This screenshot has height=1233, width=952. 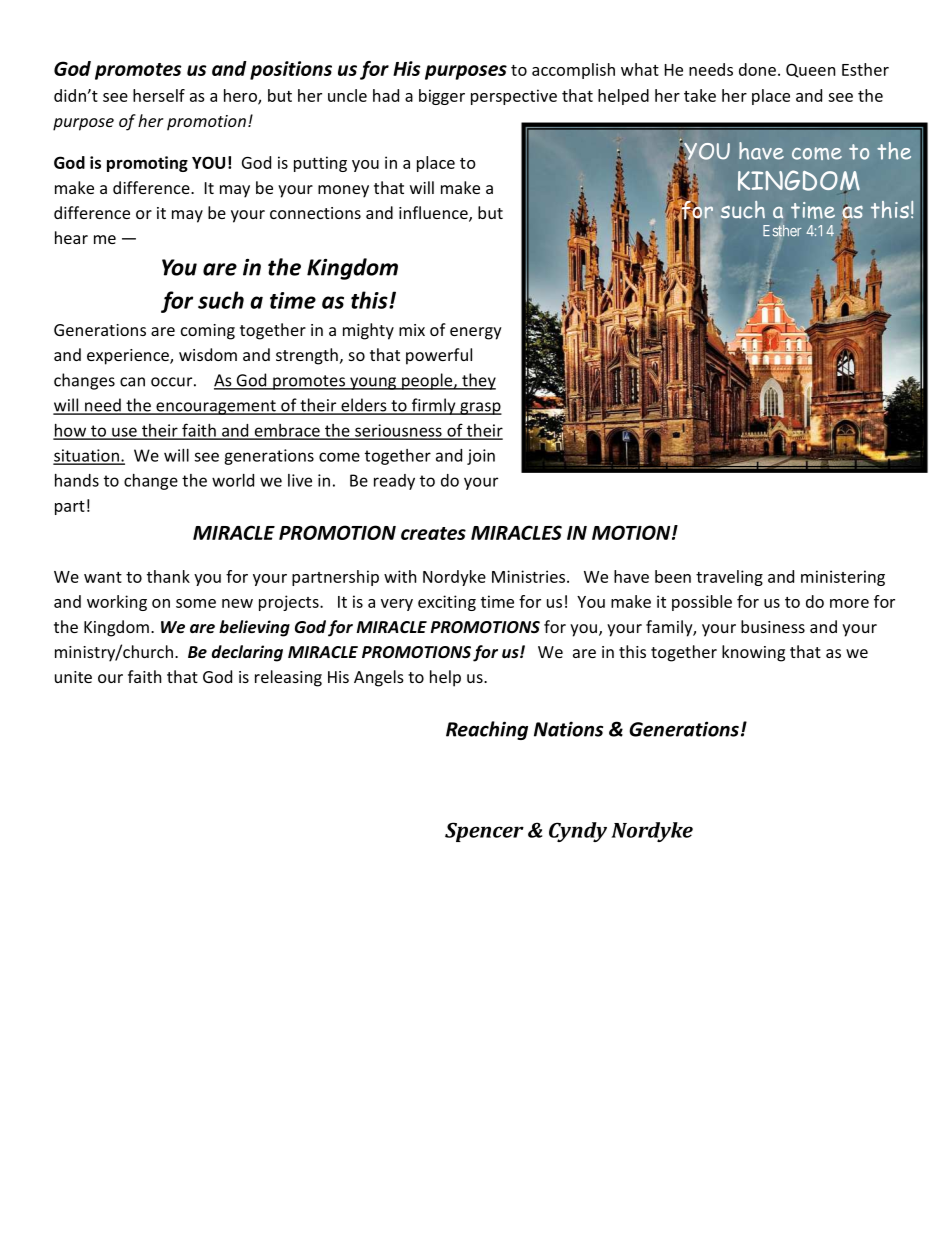 I want to click on use, so click(x=124, y=433).
